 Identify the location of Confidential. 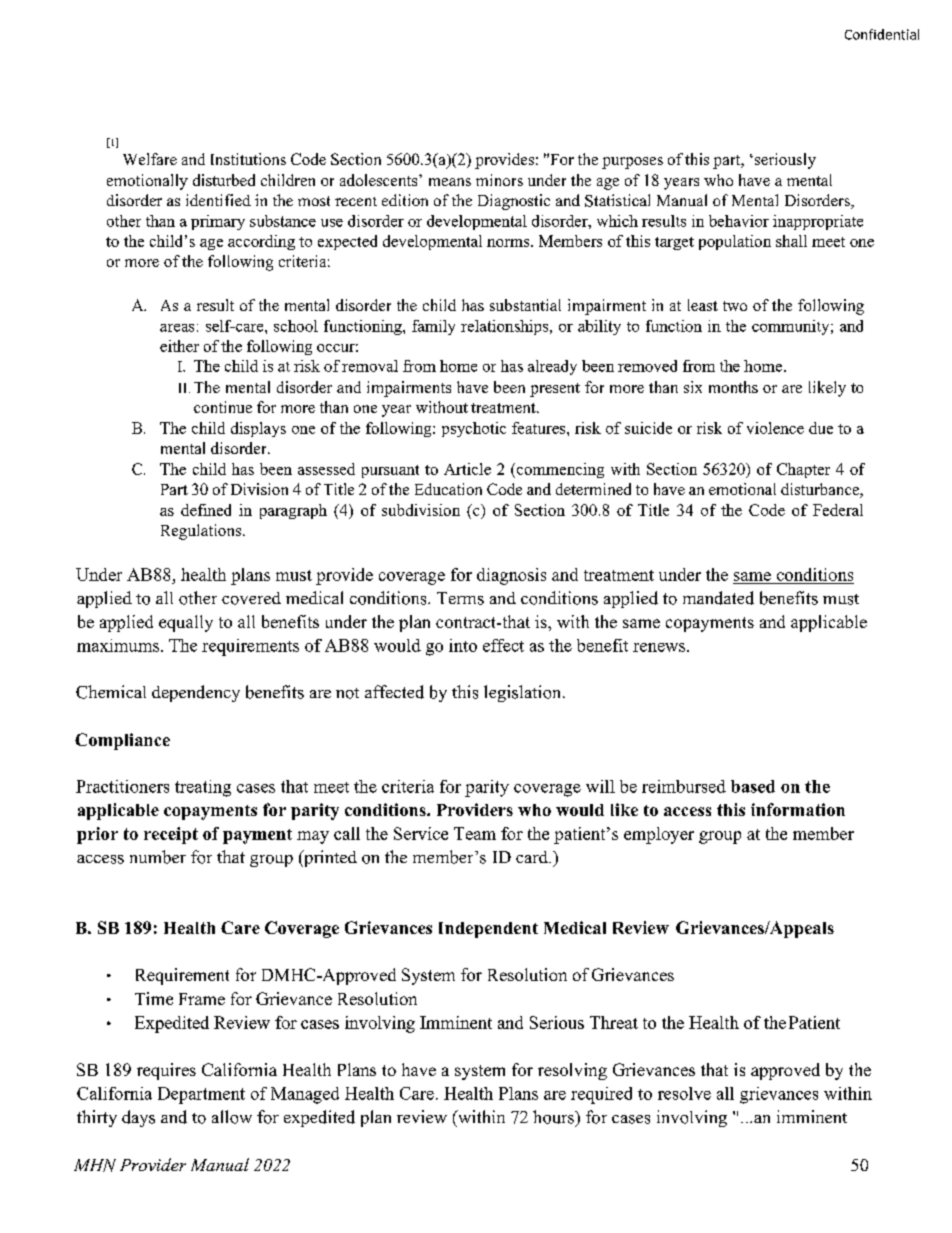
(882, 34).
